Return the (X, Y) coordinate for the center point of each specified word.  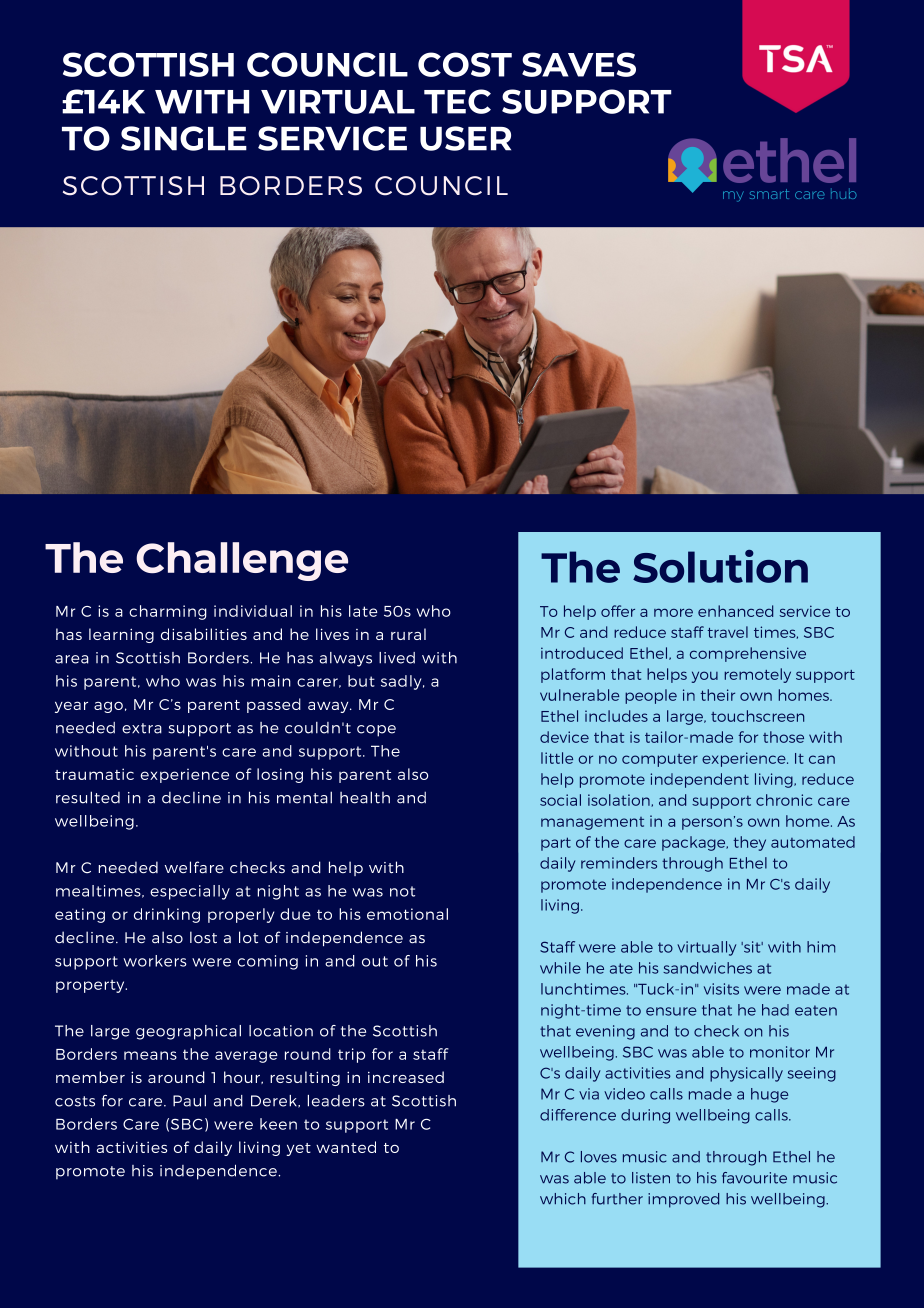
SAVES (579, 64)
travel (728, 632)
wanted (346, 1147)
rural (408, 634)
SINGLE (184, 138)
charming (168, 612)
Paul (189, 1101)
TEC (457, 101)
